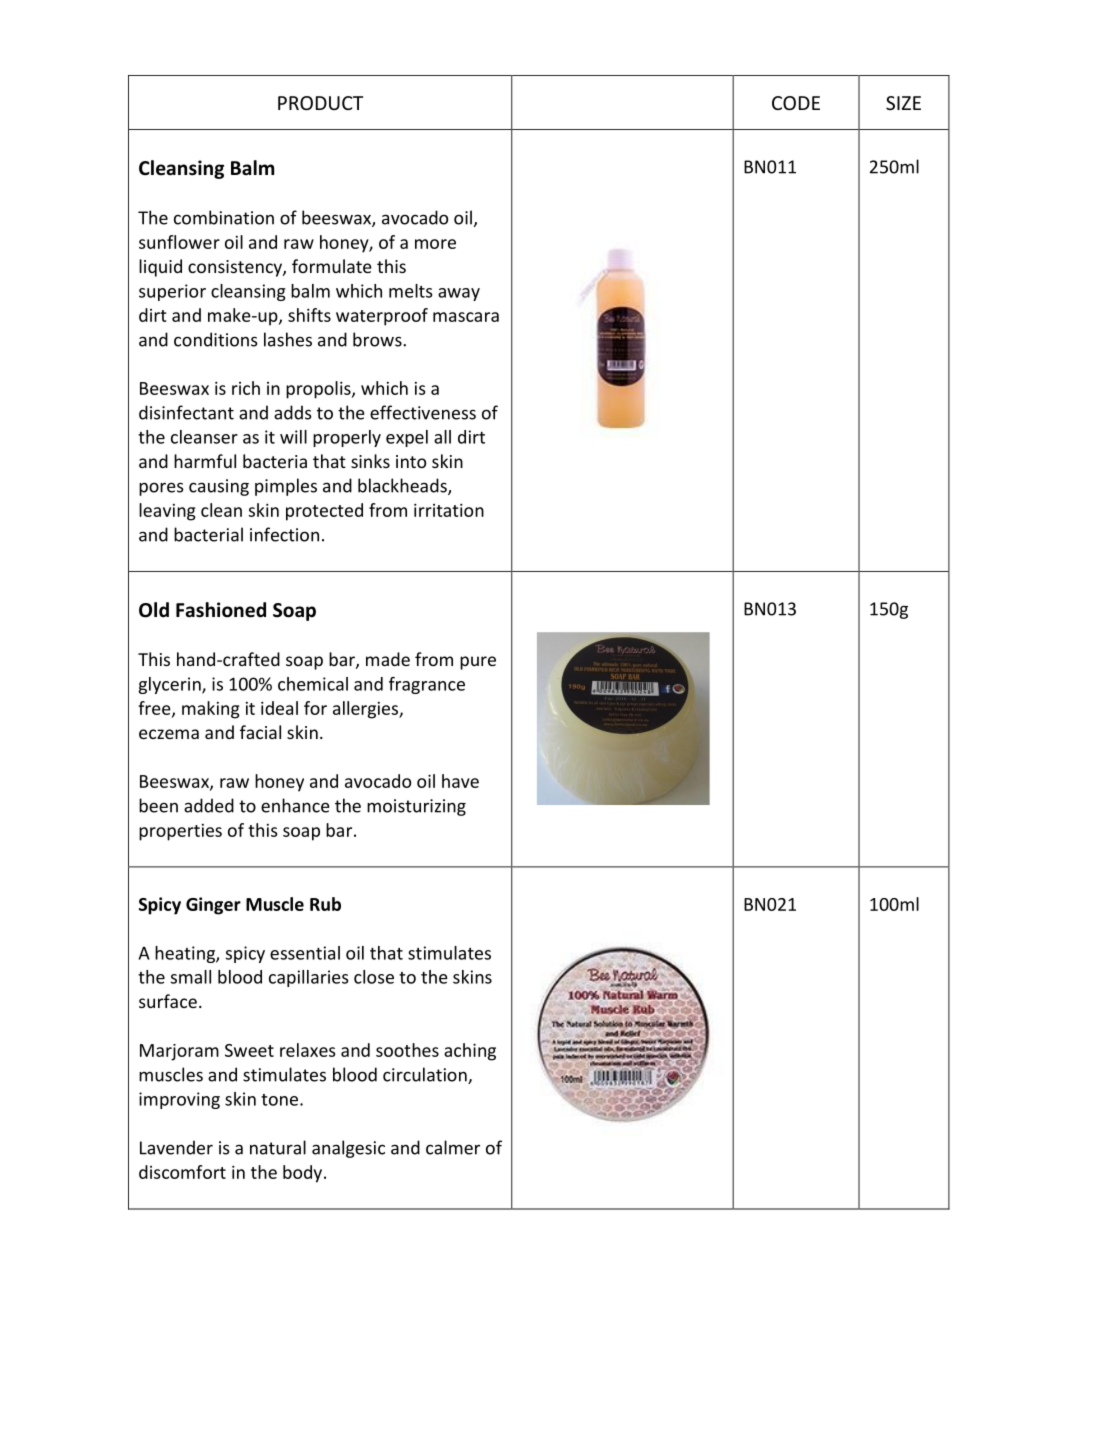 The image size is (1110, 1437). Describe the element at coordinates (278, 1147) in the page. I see `natural` at that location.
